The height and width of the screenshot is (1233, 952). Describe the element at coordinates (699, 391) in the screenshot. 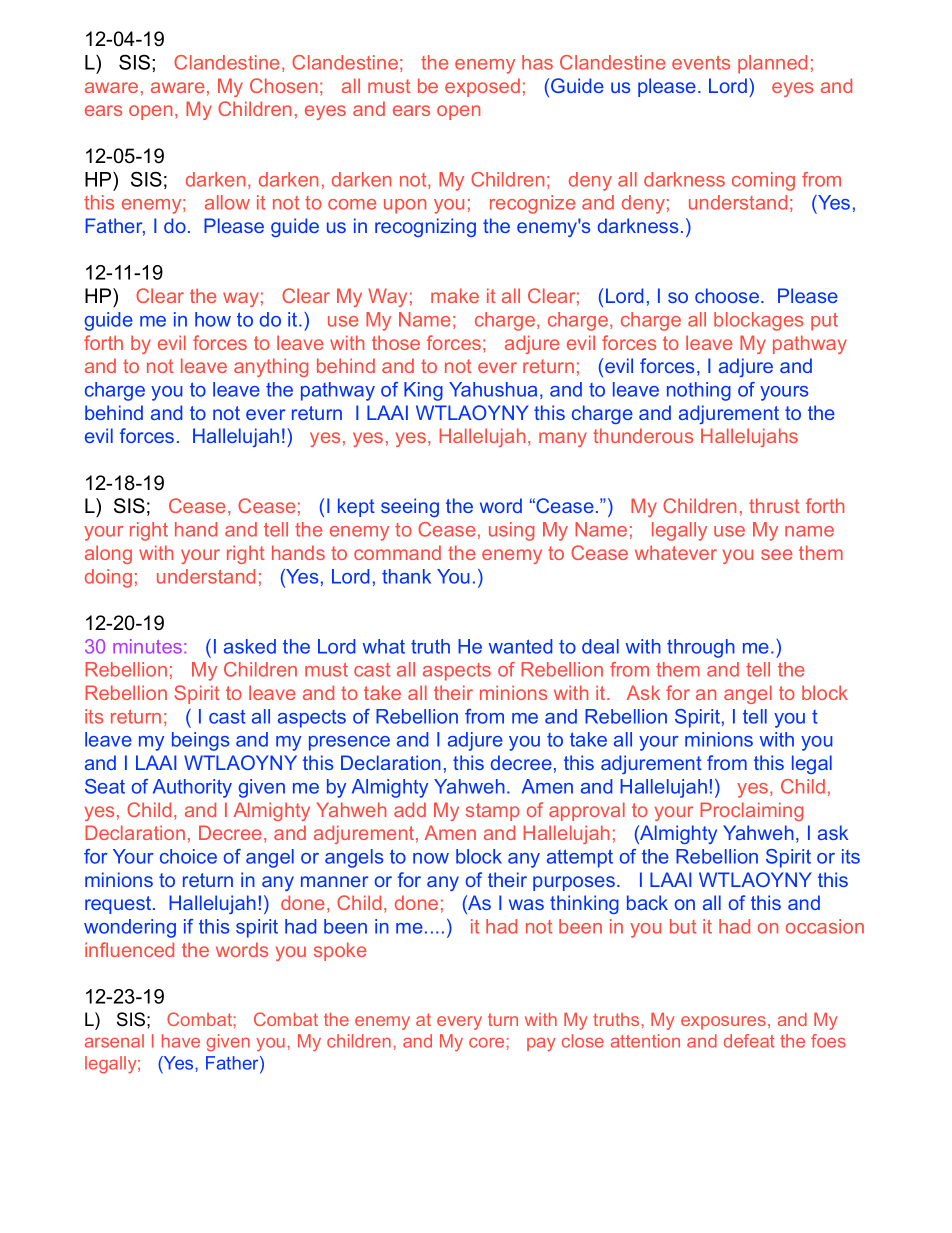

I see `nothing` at that location.
